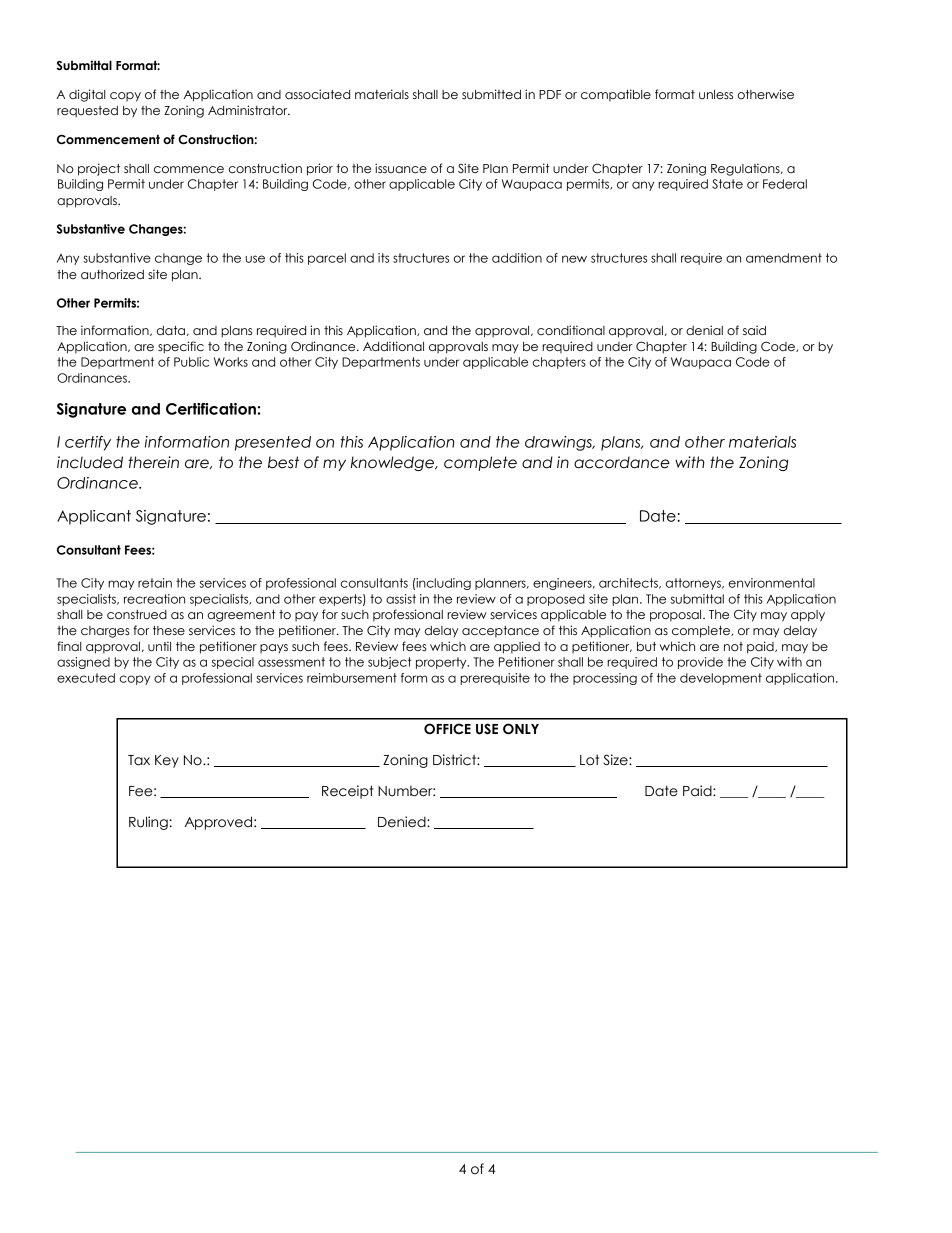 This screenshot has height=1233, width=952. What do you see at coordinates (616, 760) in the screenshot?
I see `Size` at bounding box center [616, 760].
